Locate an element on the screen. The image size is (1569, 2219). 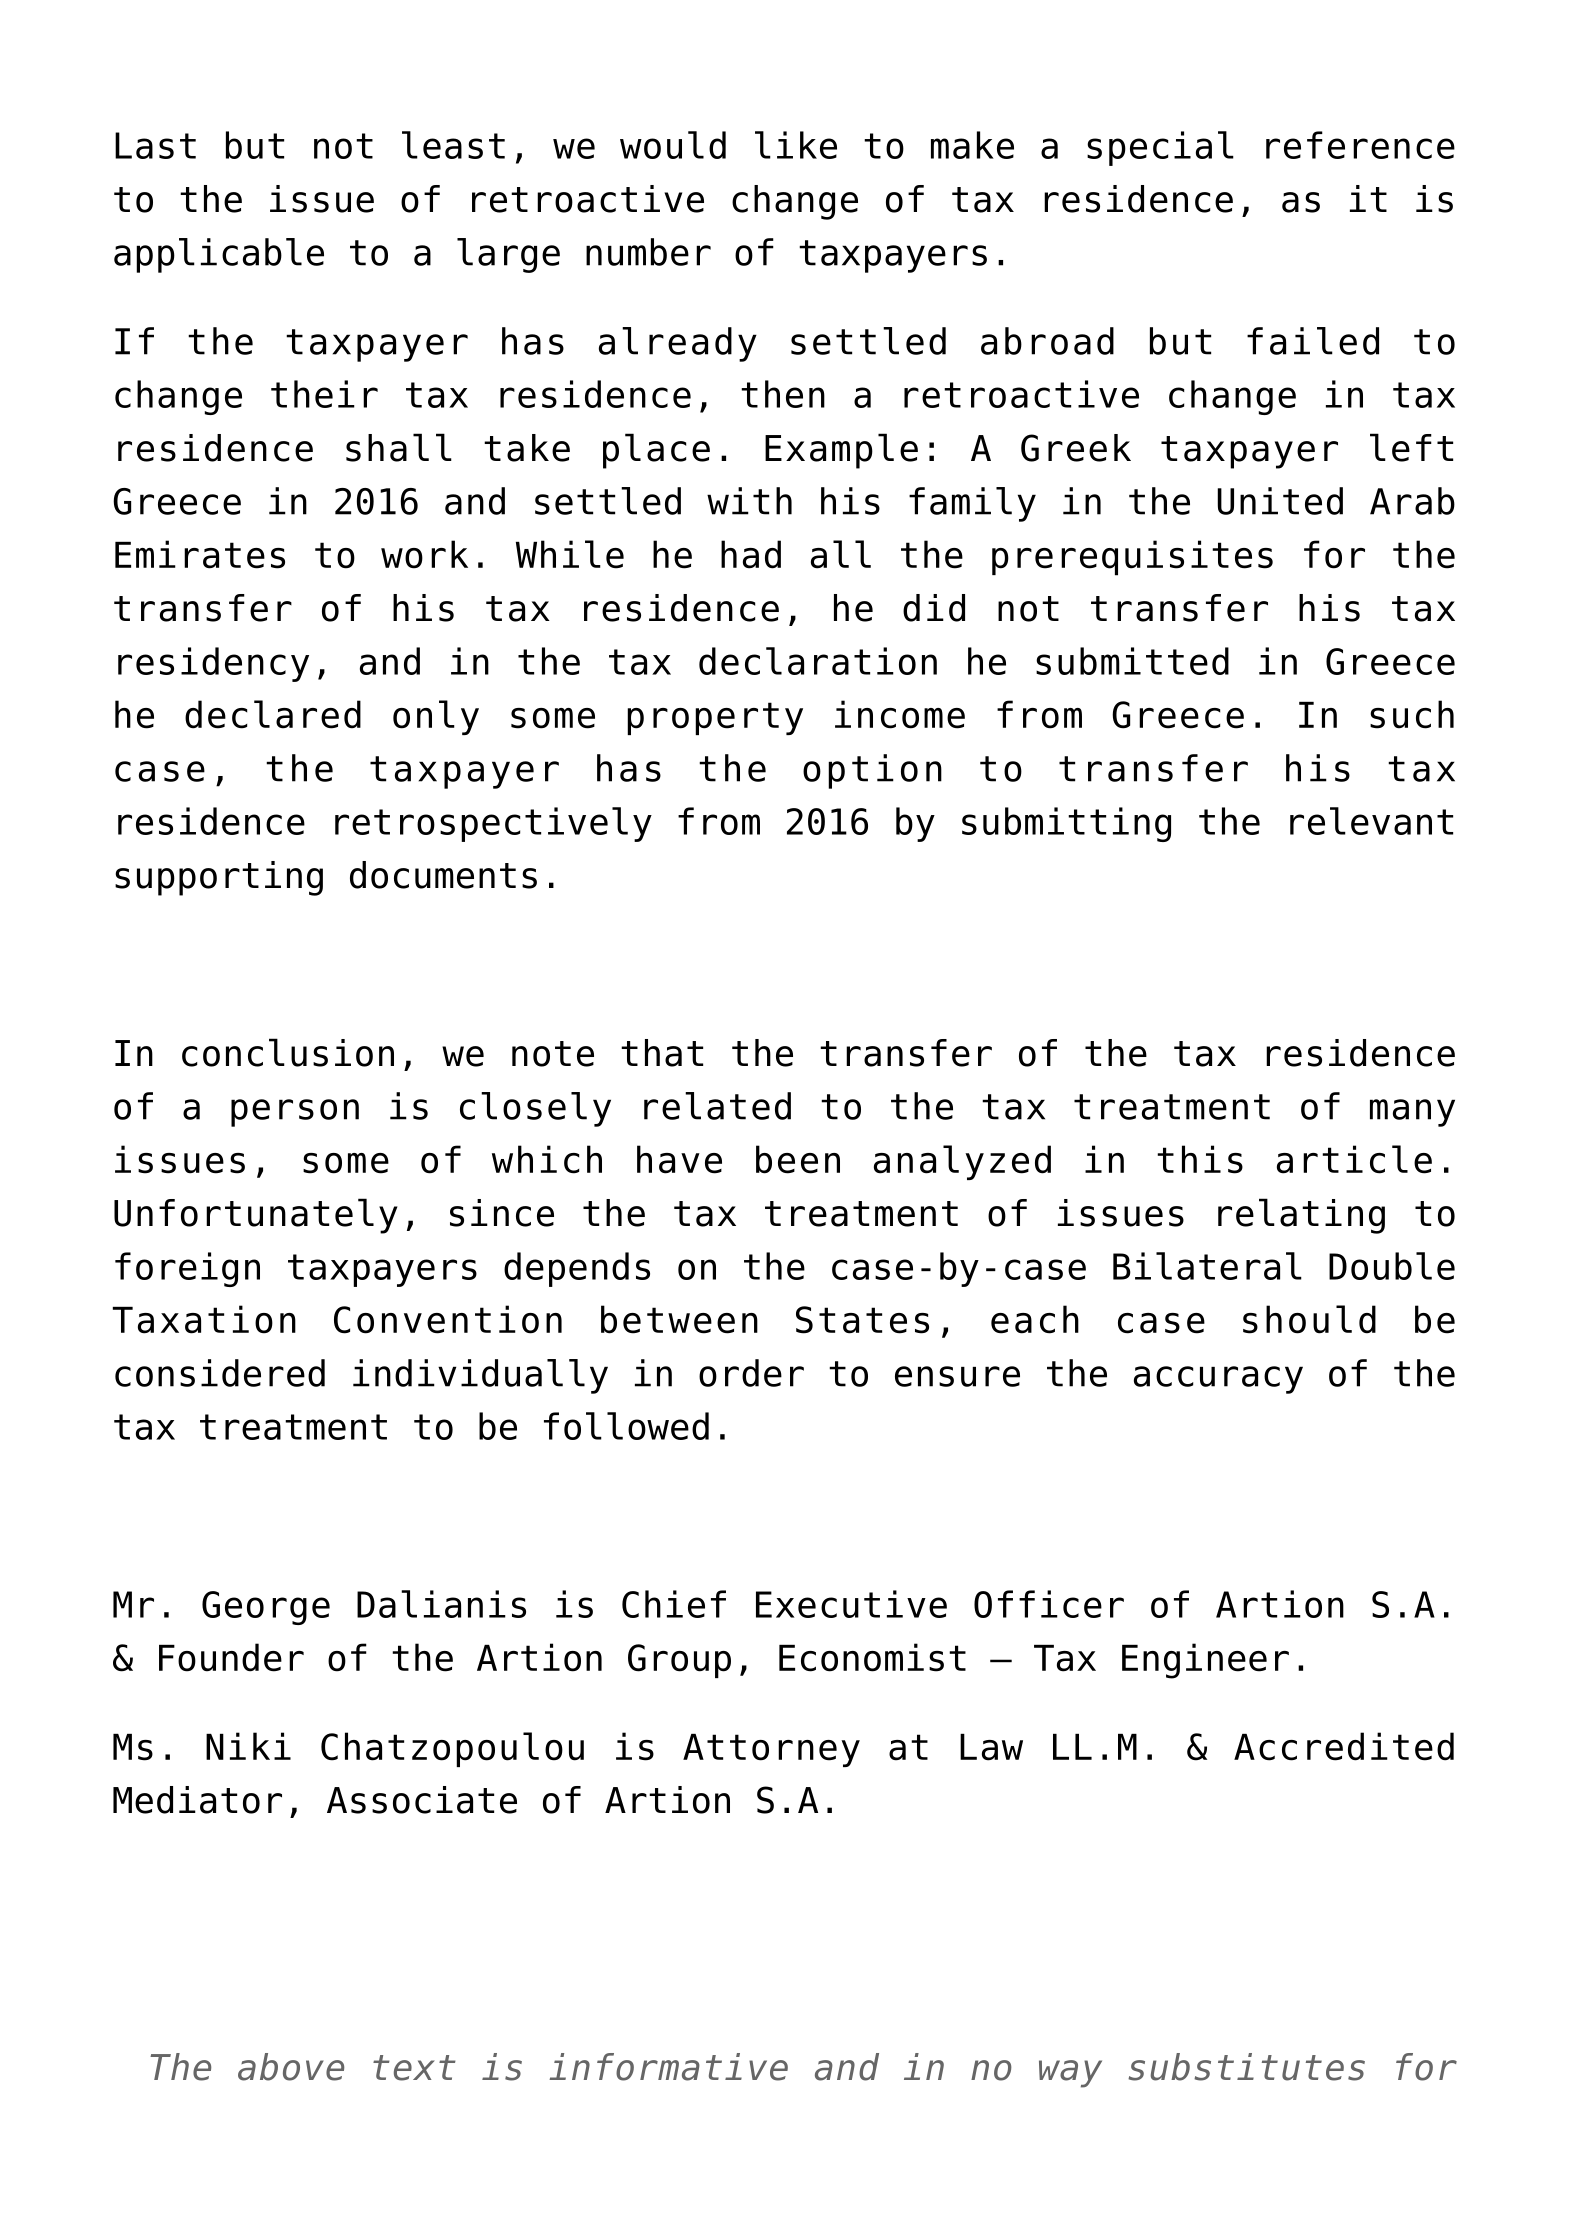
applicable is located at coordinates (219, 255).
